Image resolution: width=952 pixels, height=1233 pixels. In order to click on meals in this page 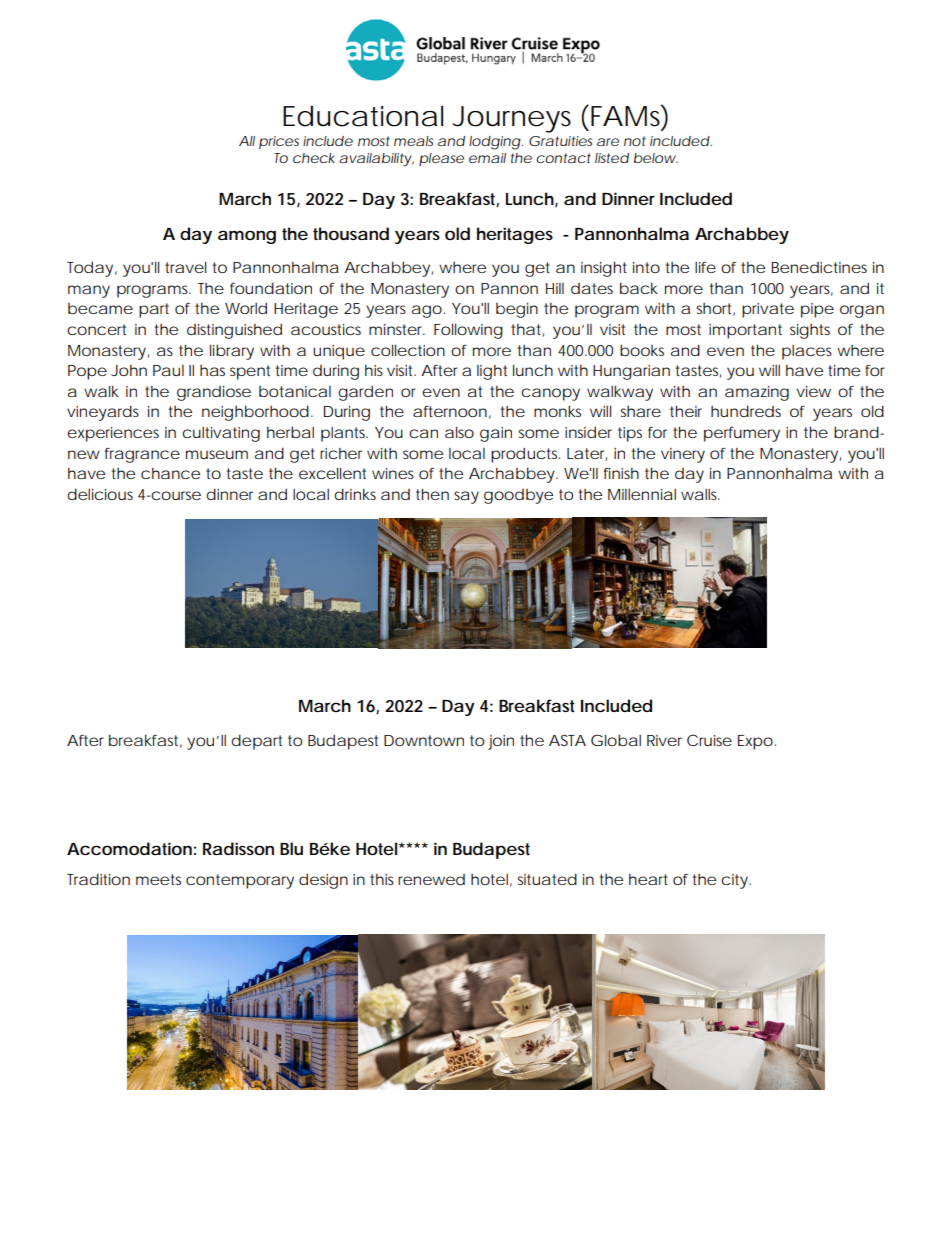, I will do `click(414, 141)`.
